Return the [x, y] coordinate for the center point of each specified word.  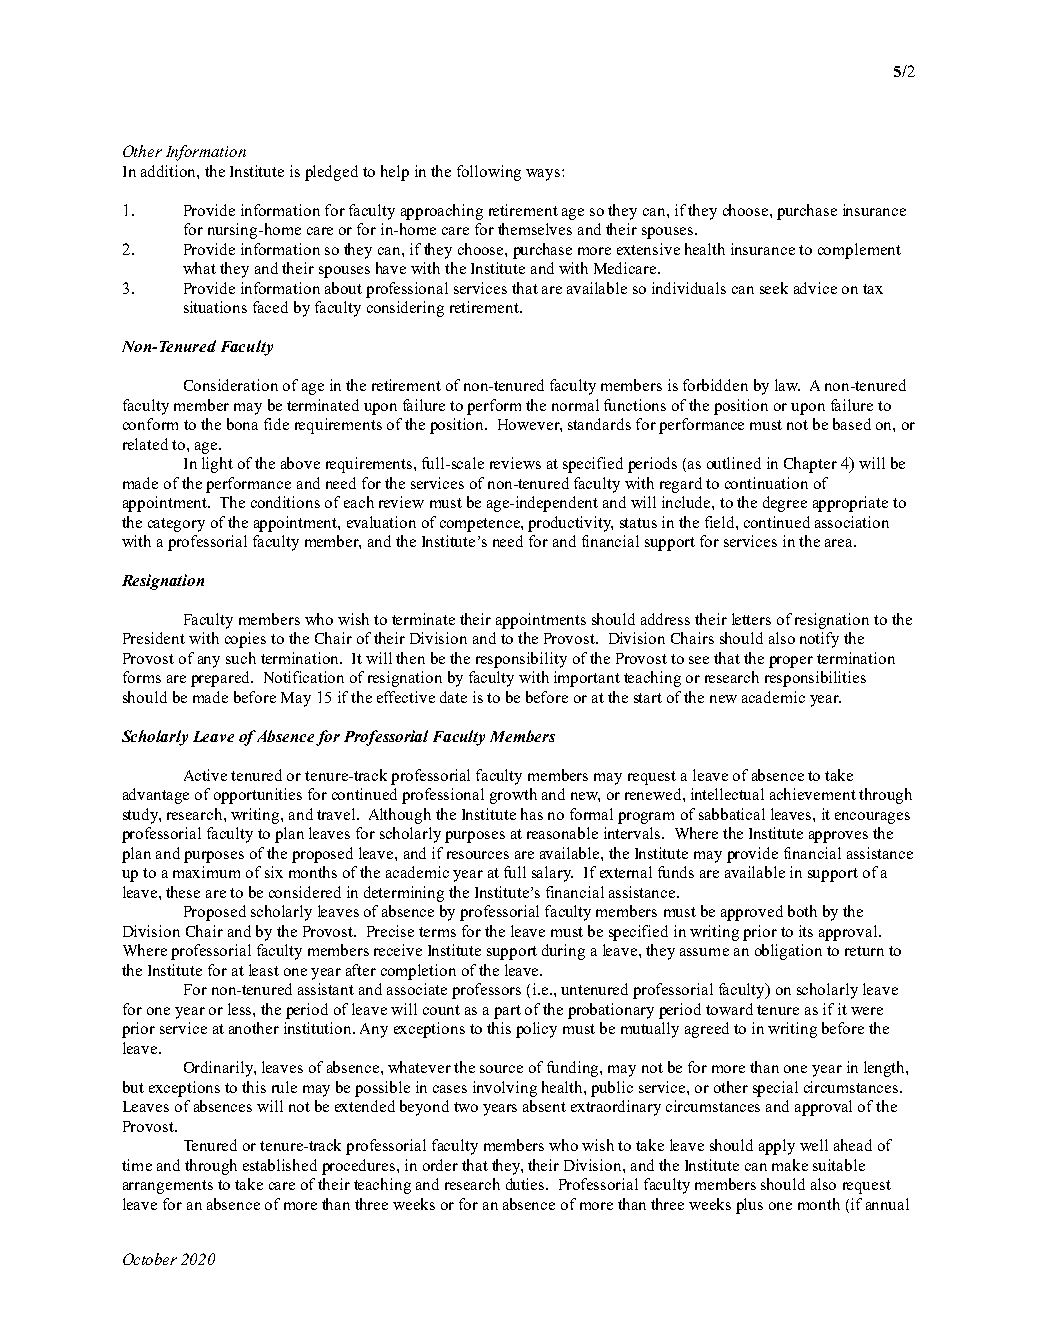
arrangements [168, 1187]
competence [481, 525]
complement [859, 251]
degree [785, 504]
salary [552, 874]
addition [169, 171]
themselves [535, 229]
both [802, 911]
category [176, 525]
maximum [206, 872]
